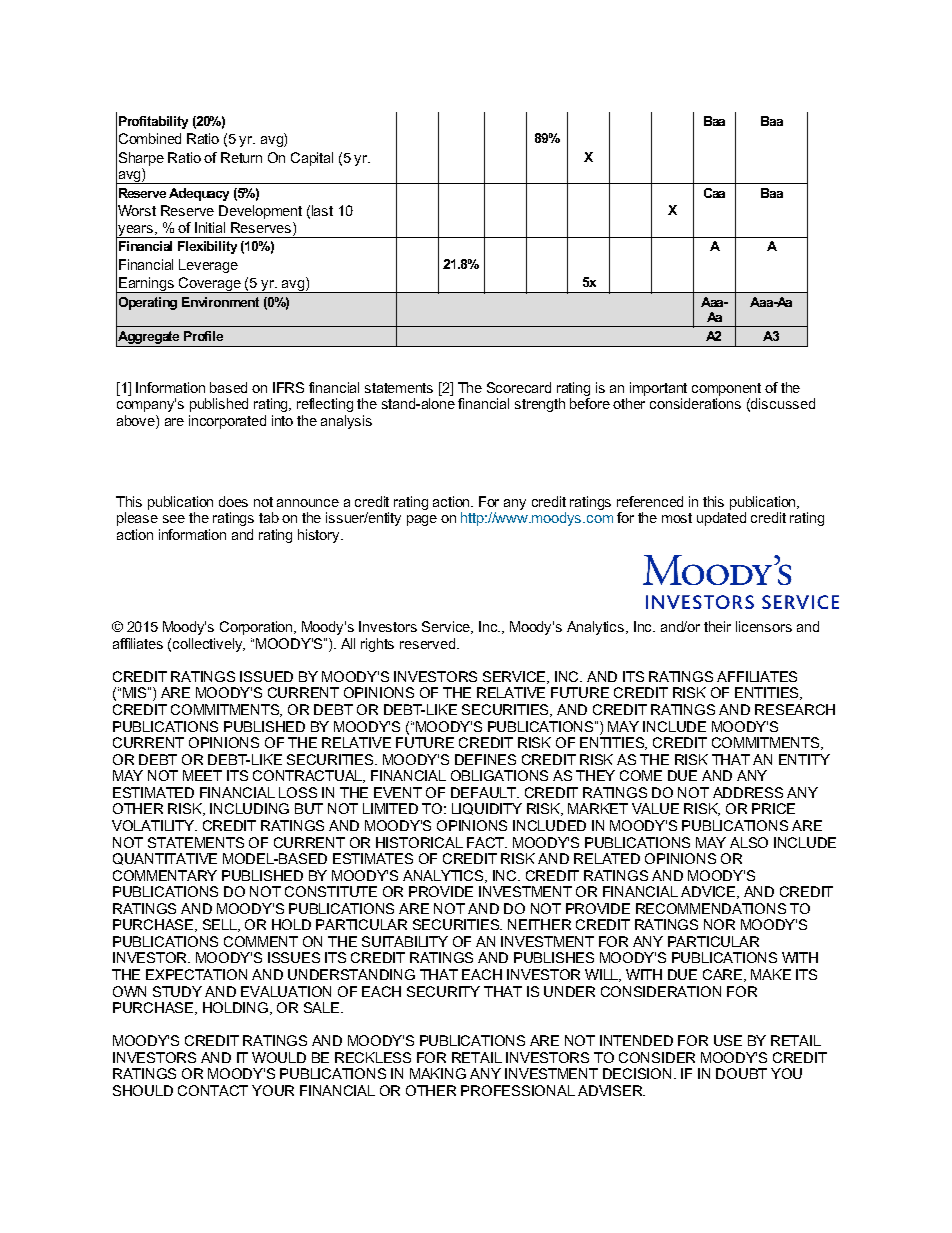 The width and height of the document is (952, 1233). Describe the element at coordinates (721, 519) in the document. I see `updated` at that location.
